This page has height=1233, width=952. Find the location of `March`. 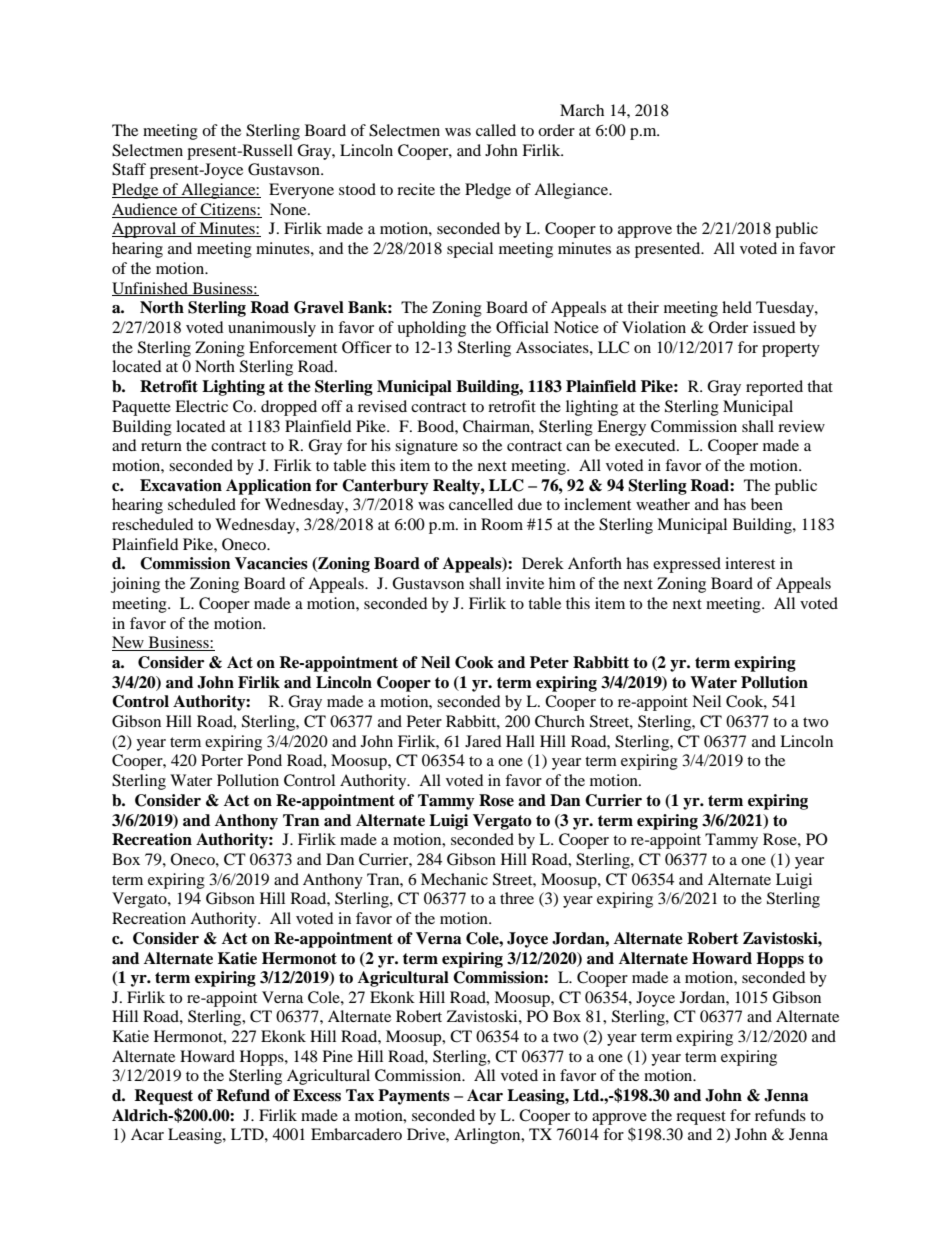

March is located at coordinates (582, 110).
